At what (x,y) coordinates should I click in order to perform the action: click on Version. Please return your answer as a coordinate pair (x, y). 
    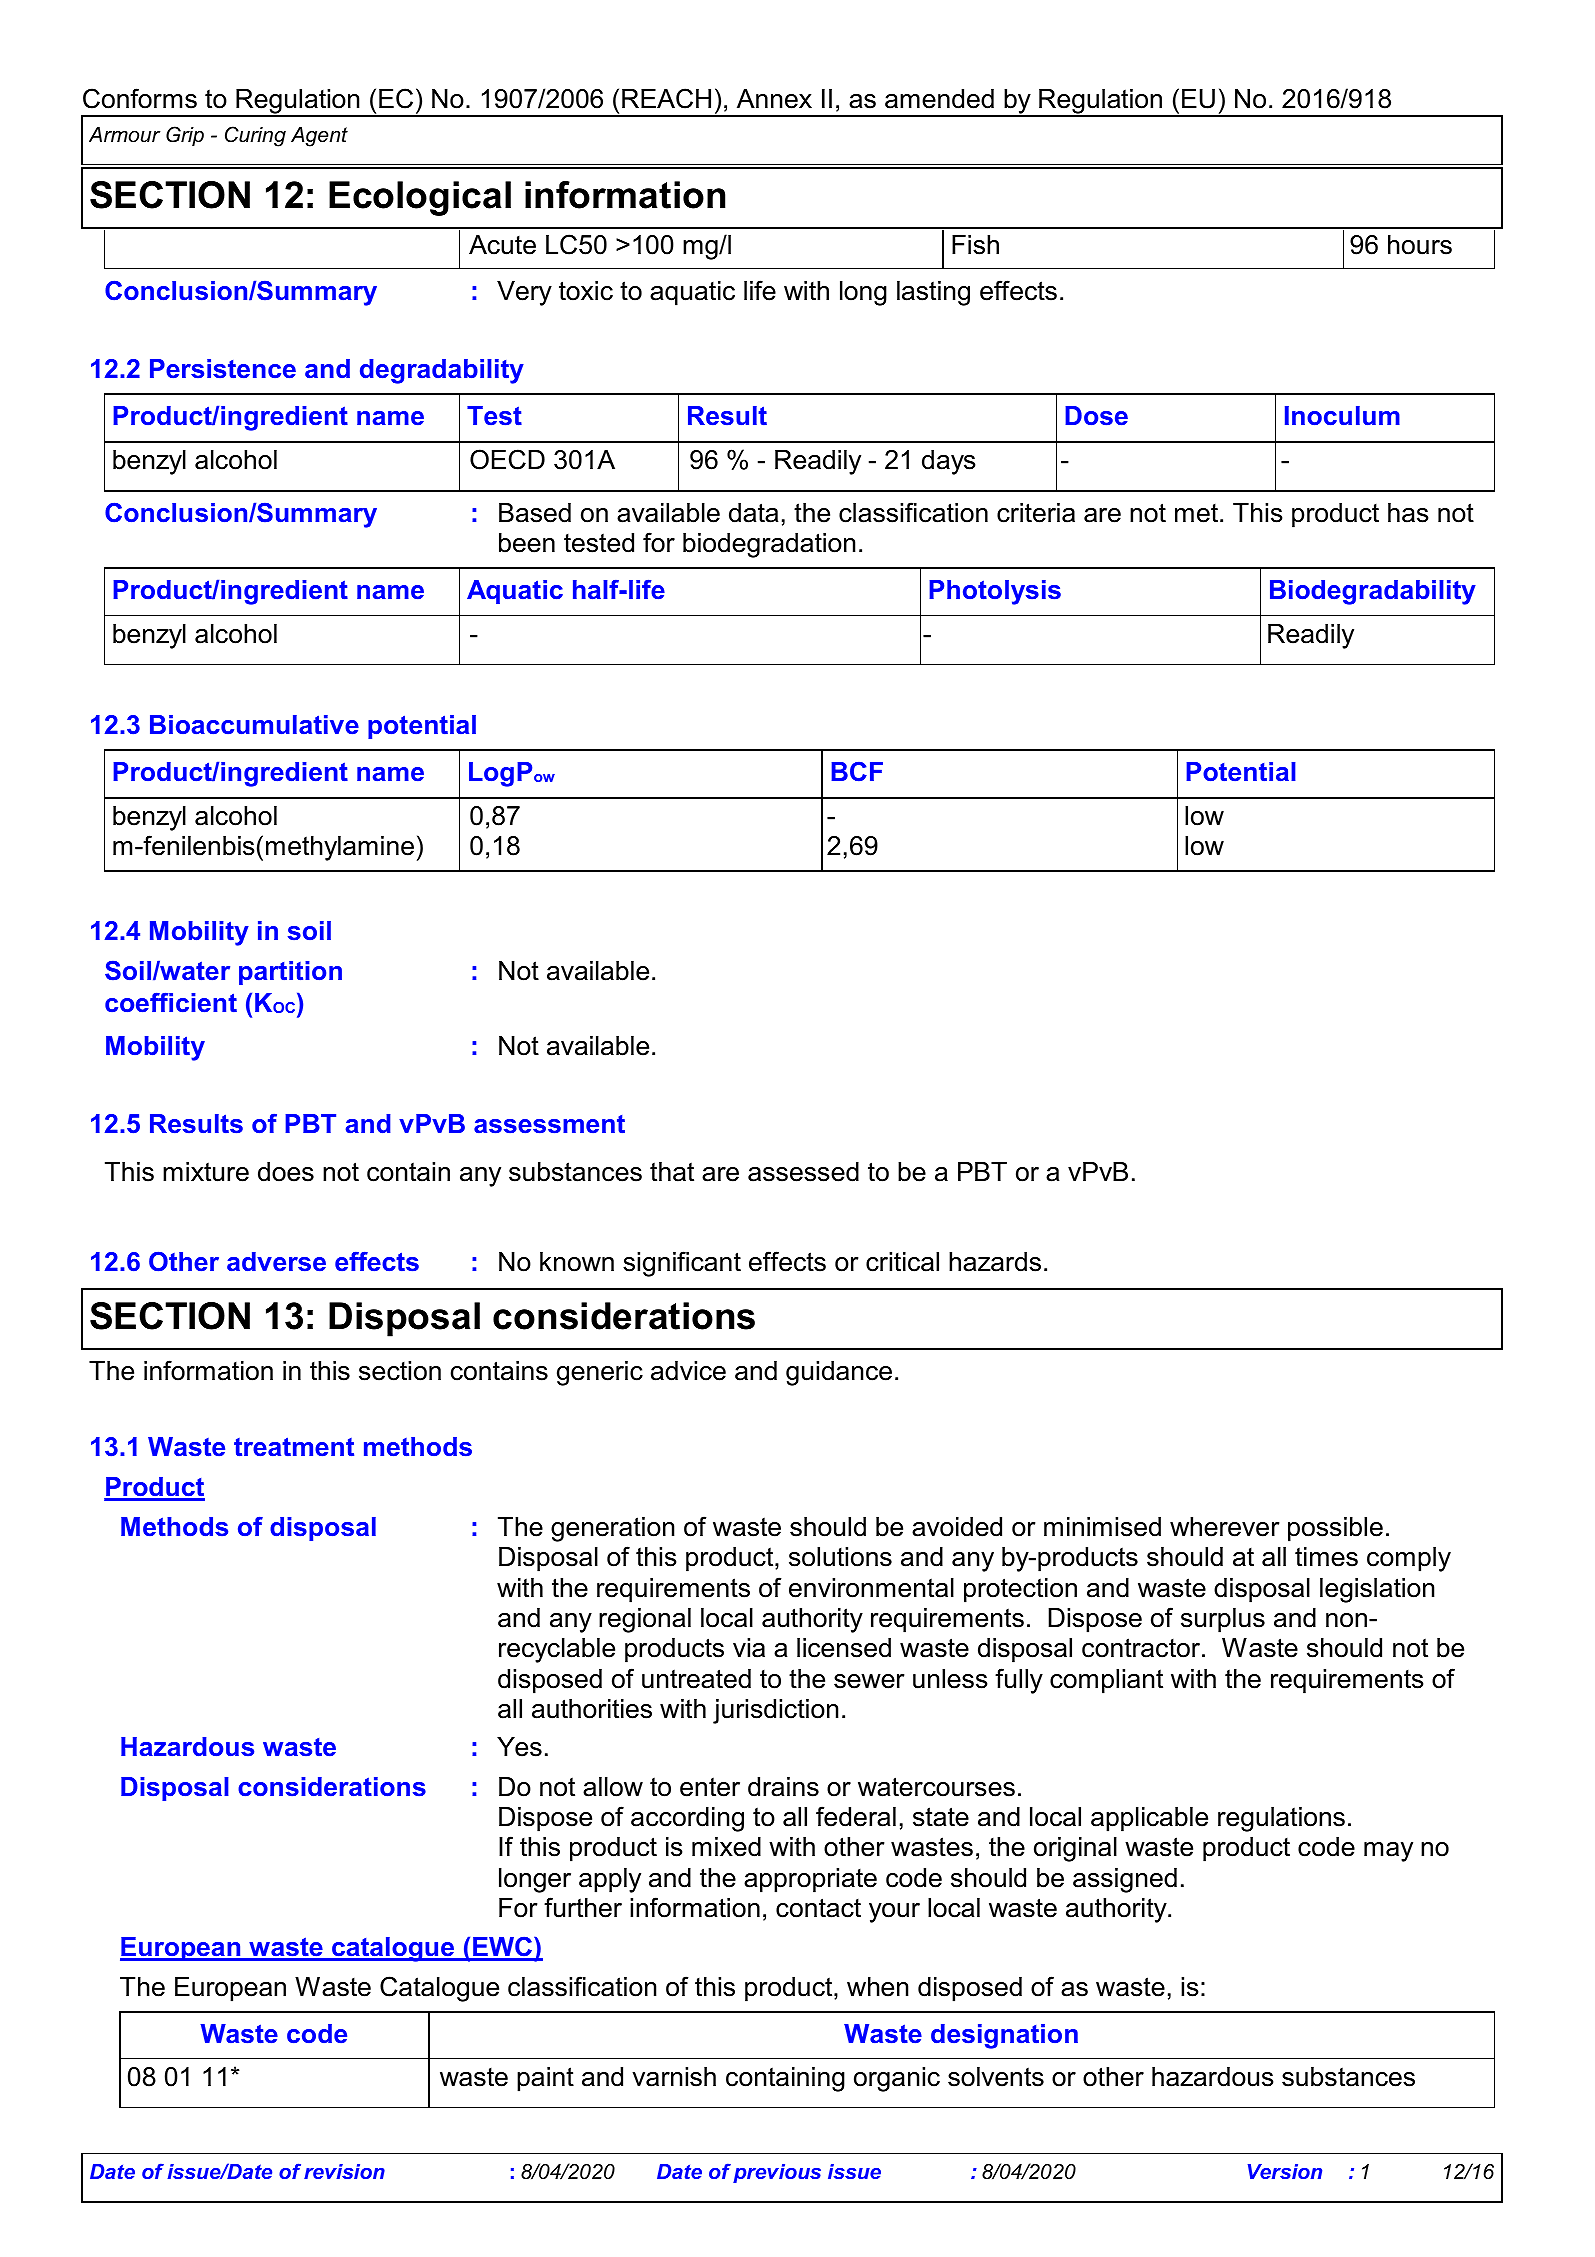
    Looking at the image, I should click on (1285, 2171).
